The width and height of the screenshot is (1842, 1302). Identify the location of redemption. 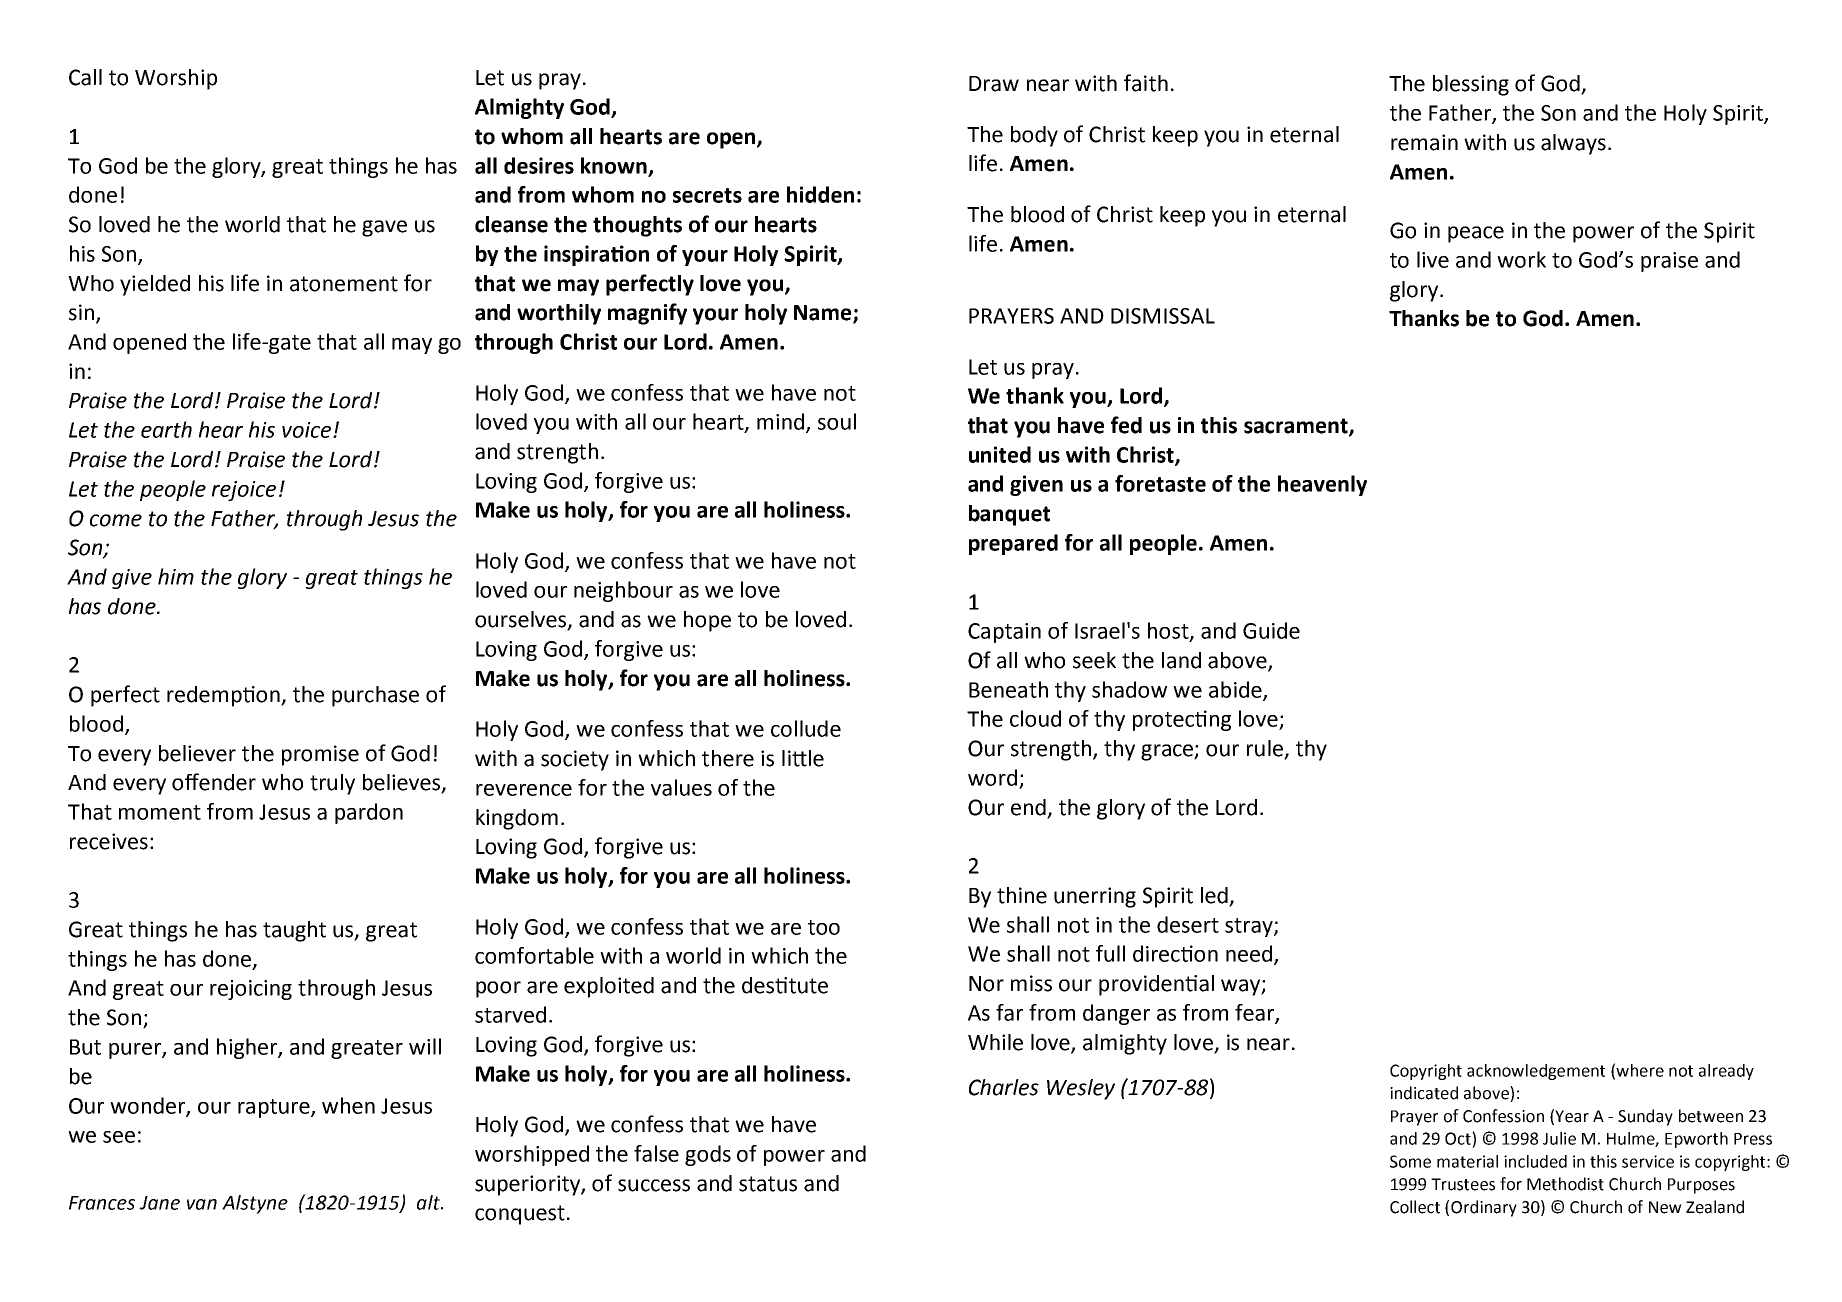
(224, 696).
